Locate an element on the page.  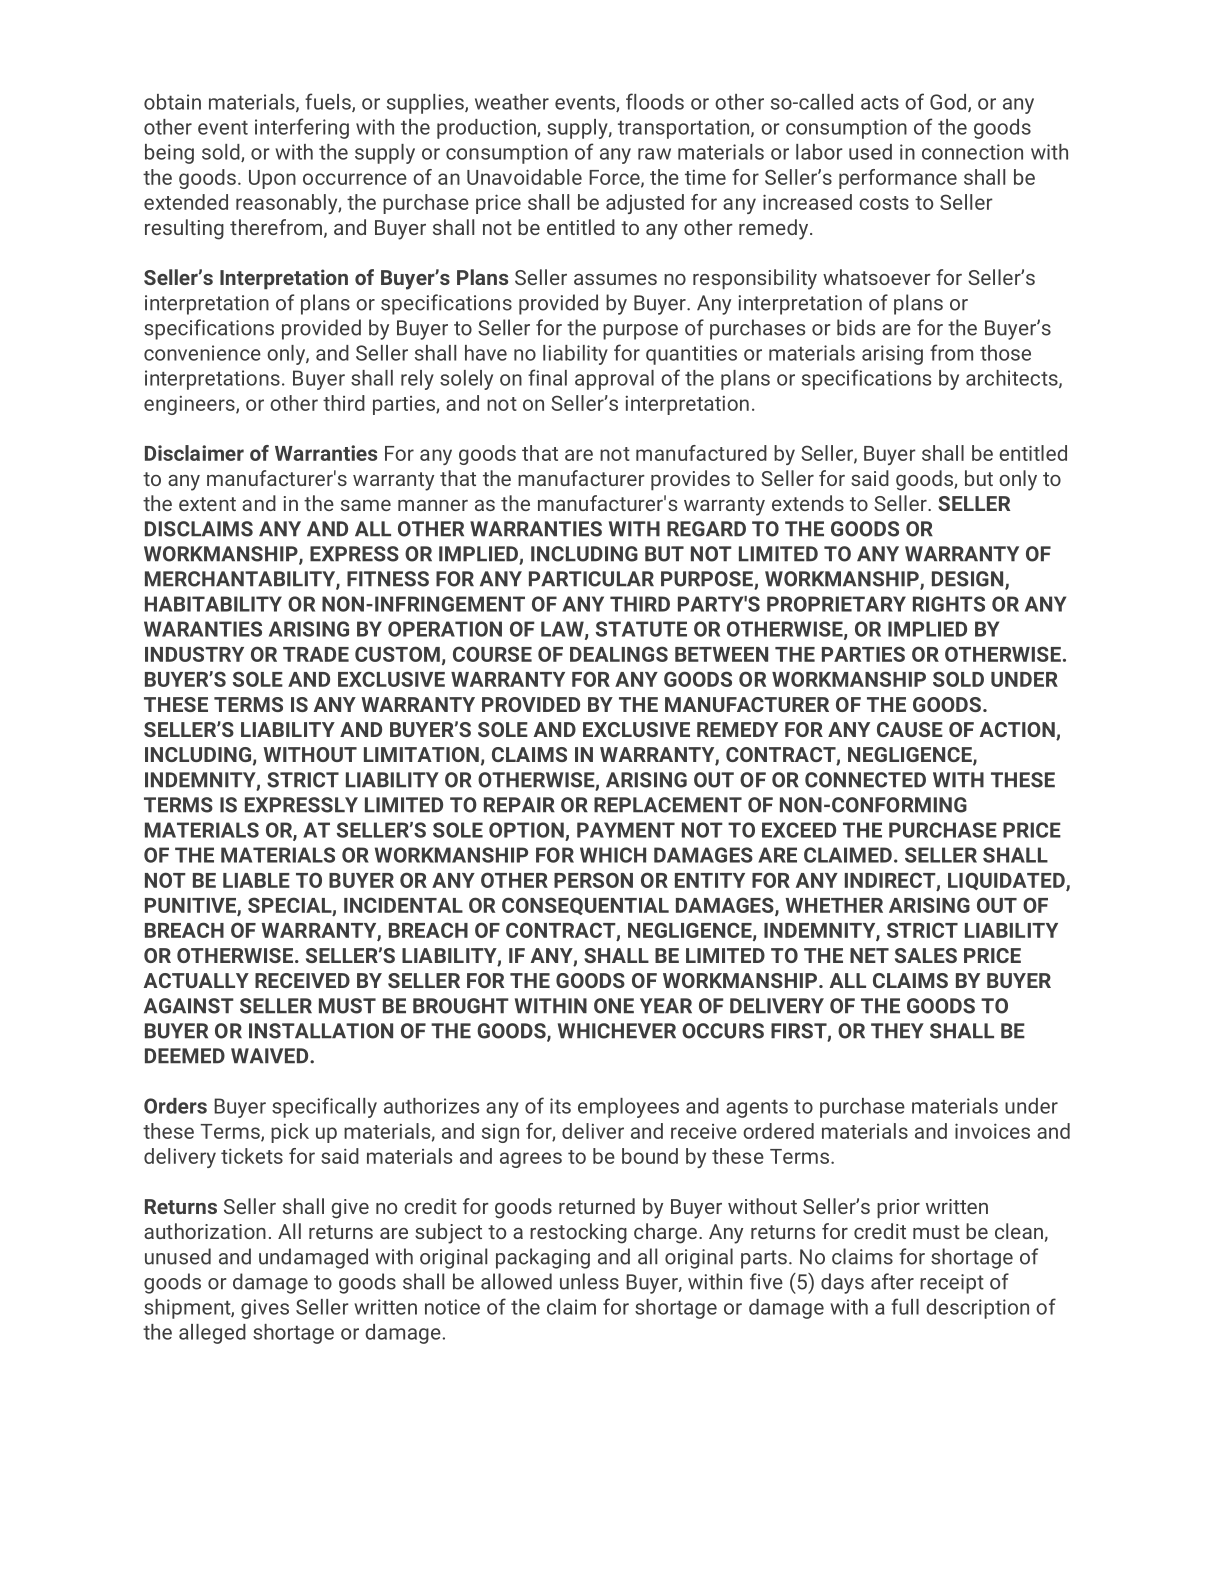
LIABLE is located at coordinates (256, 880).
